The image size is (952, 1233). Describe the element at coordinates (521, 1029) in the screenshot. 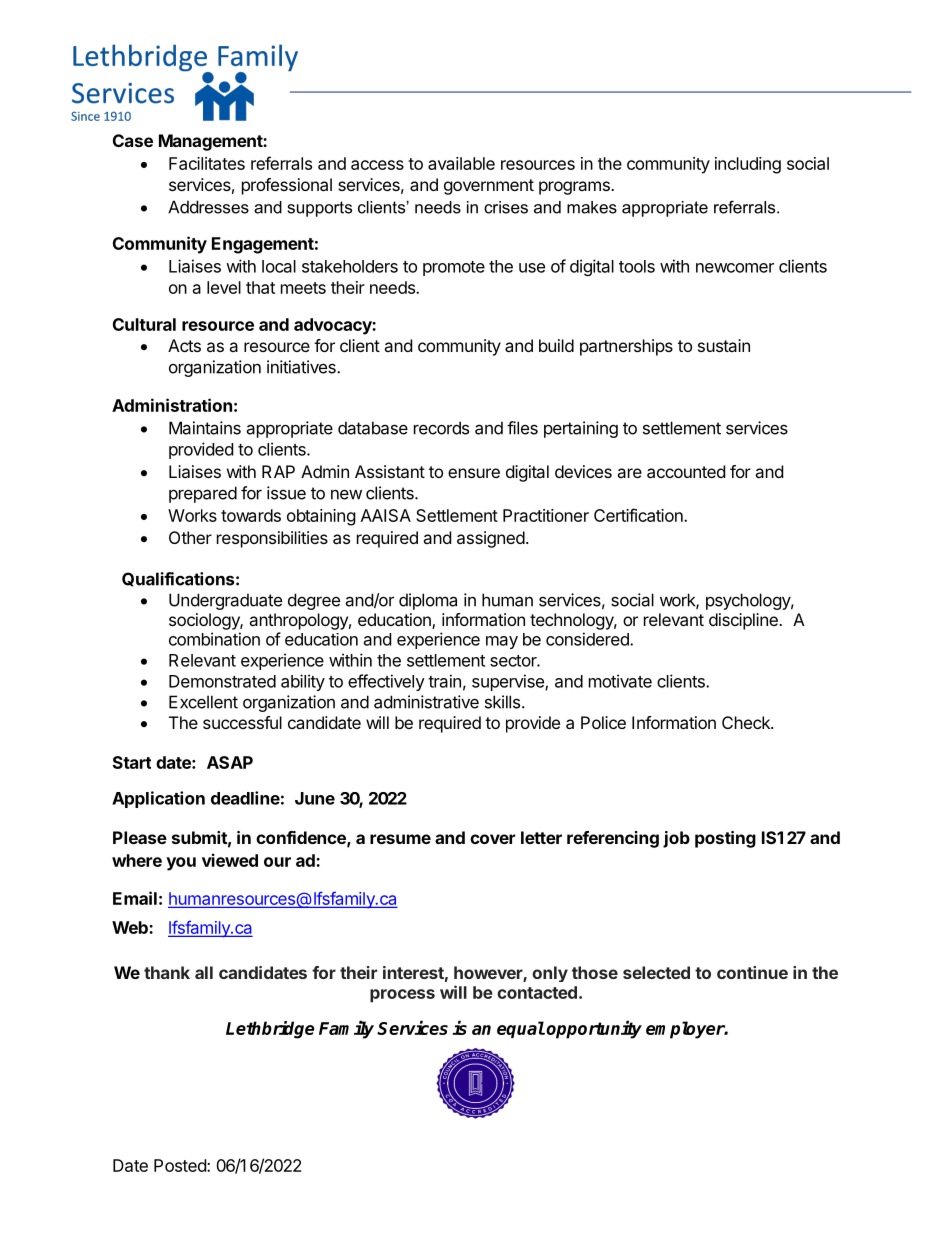

I see `equal` at that location.
